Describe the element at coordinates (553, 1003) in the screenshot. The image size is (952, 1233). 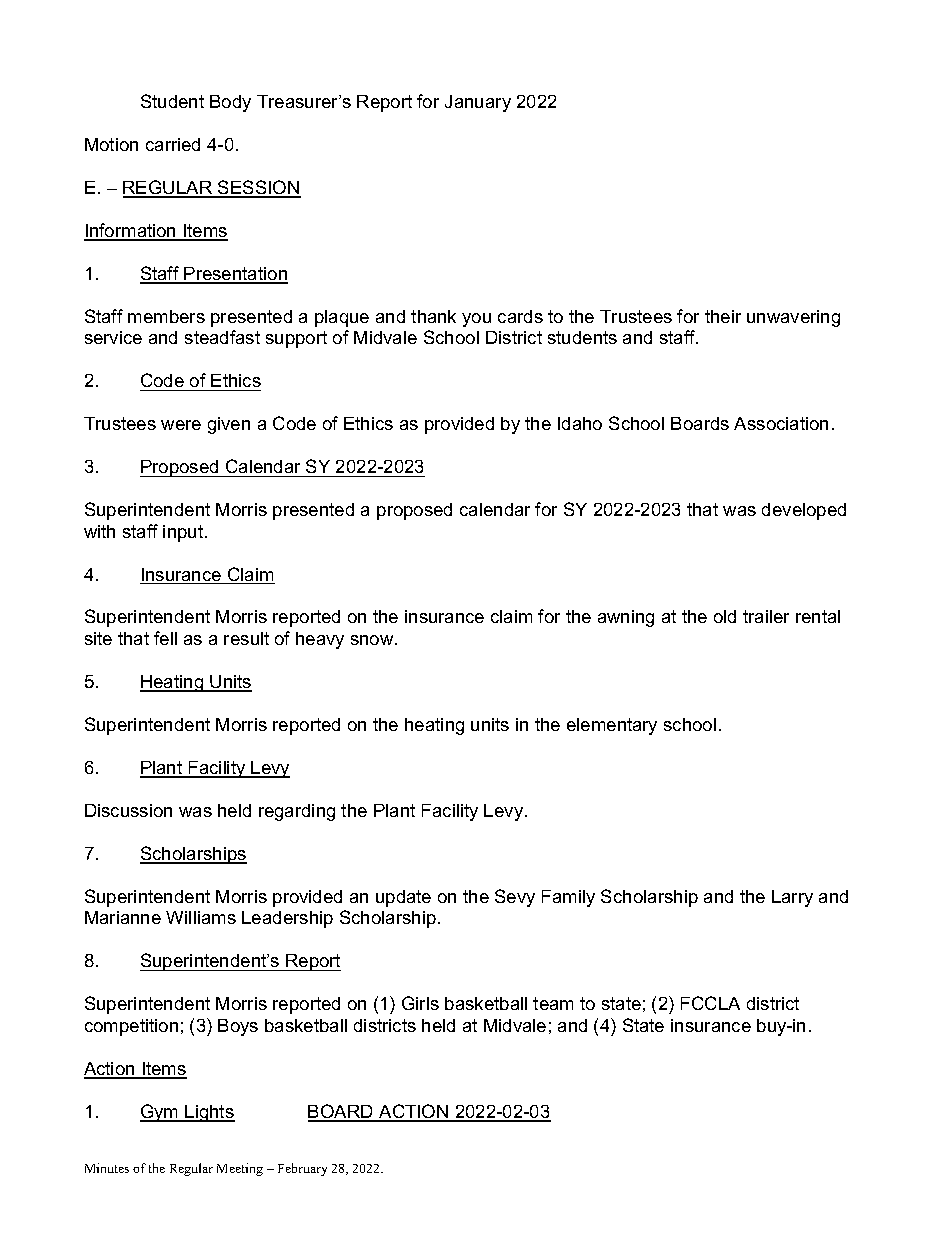
I see `team` at that location.
